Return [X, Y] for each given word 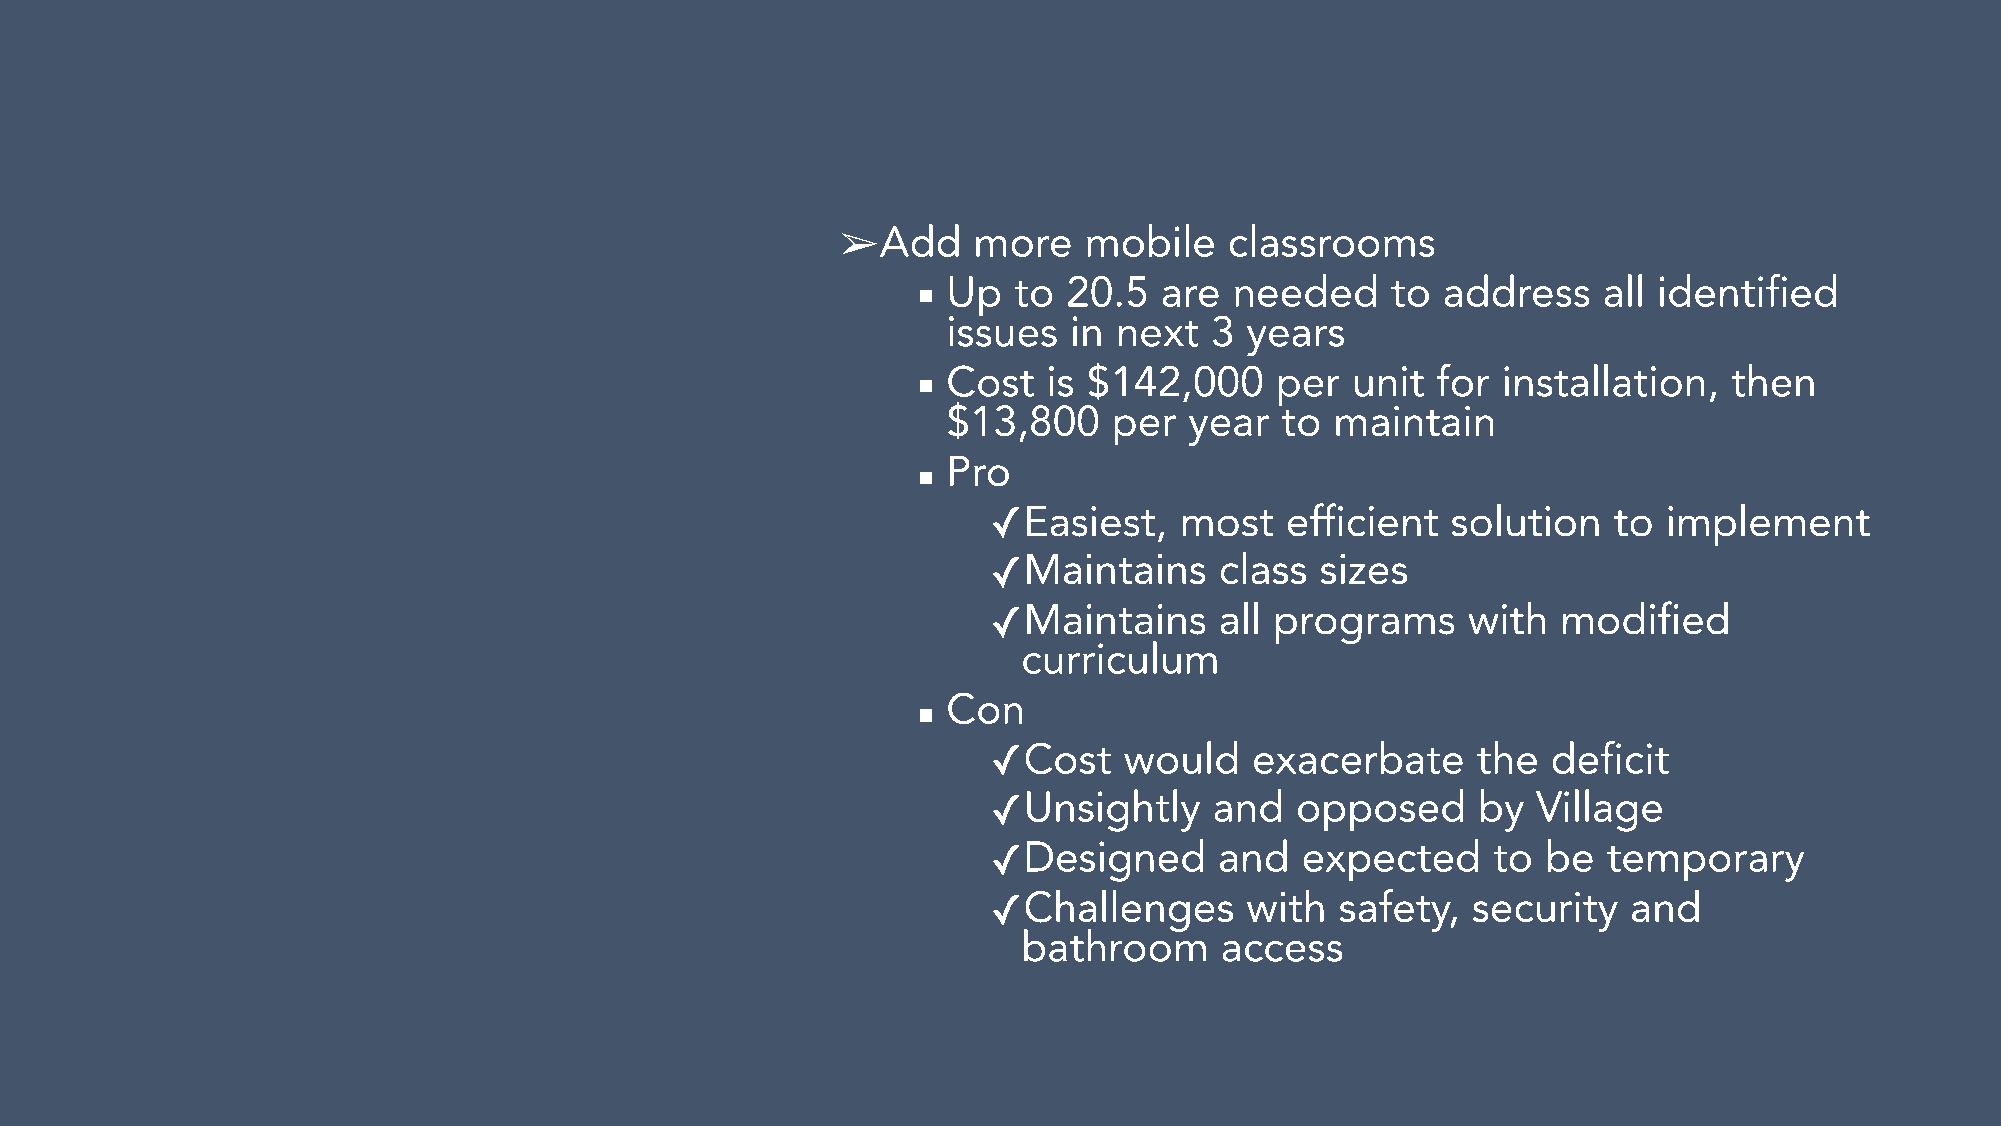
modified [1645, 618]
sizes [1363, 569]
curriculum [1120, 657]
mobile [1150, 240]
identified [1748, 290]
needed [1305, 290]
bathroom [1115, 944]
